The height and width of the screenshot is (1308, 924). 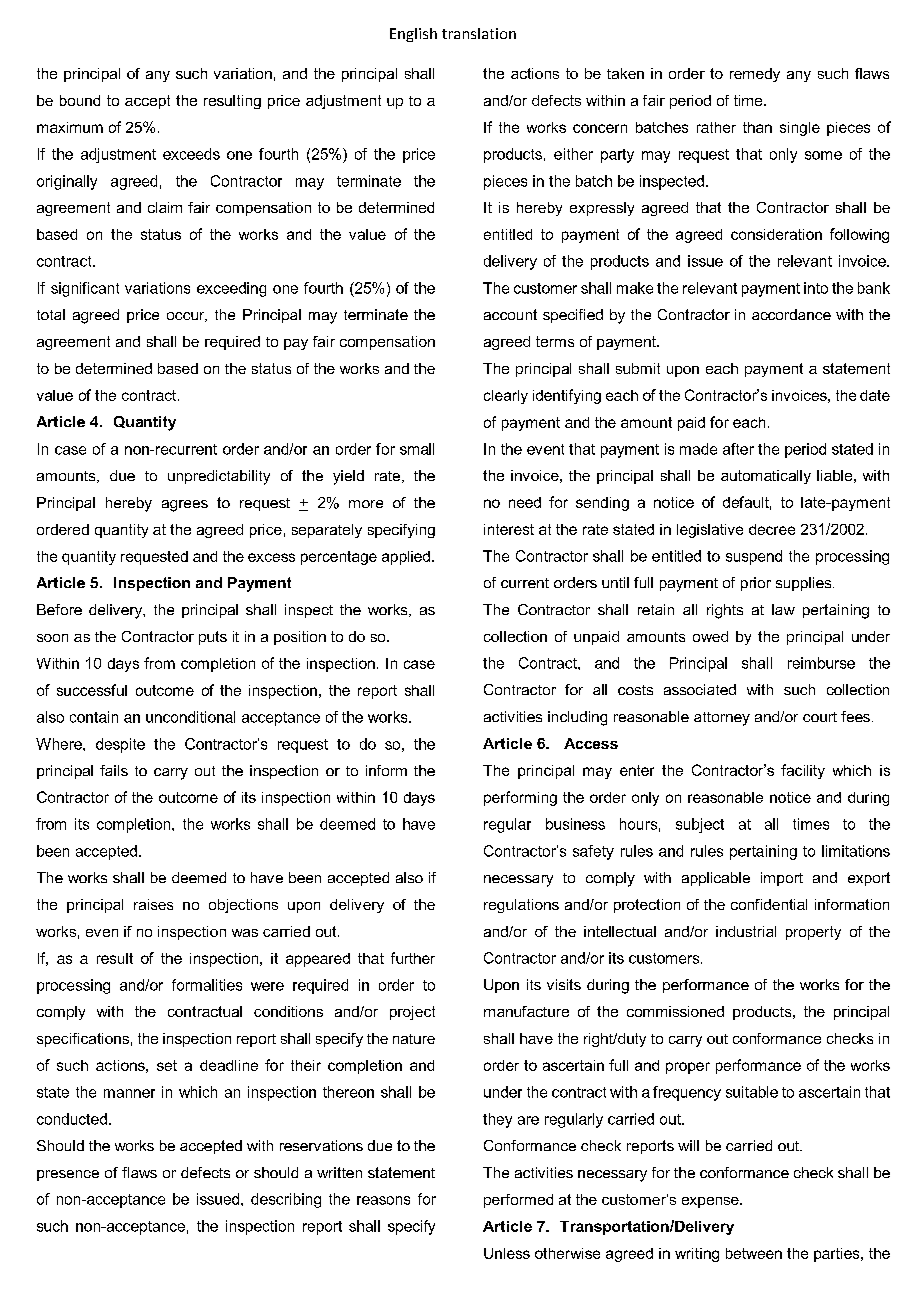 I want to click on accordance, so click(x=791, y=314).
